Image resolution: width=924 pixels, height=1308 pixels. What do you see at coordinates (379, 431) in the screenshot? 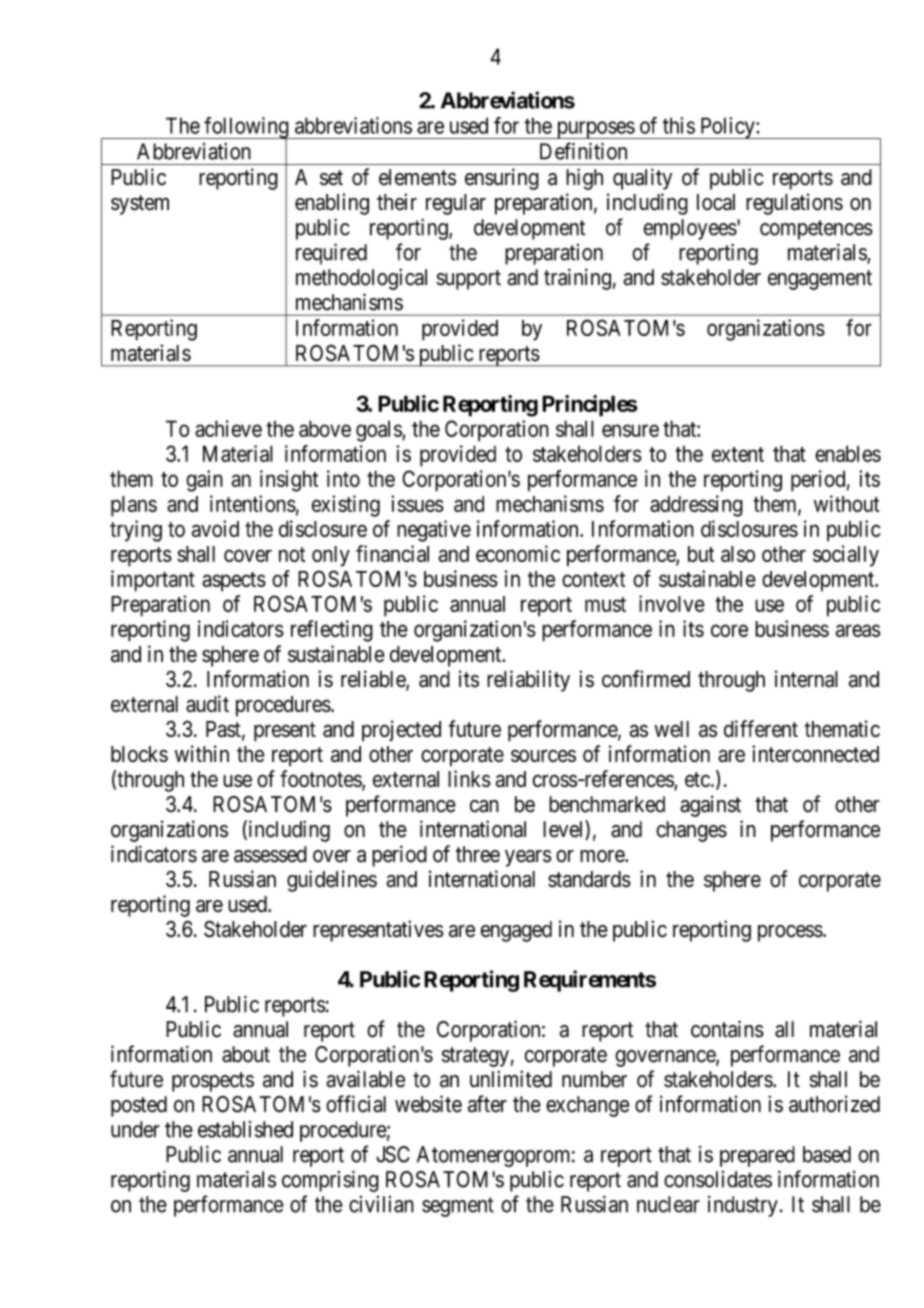
I see `goals` at bounding box center [379, 431].
